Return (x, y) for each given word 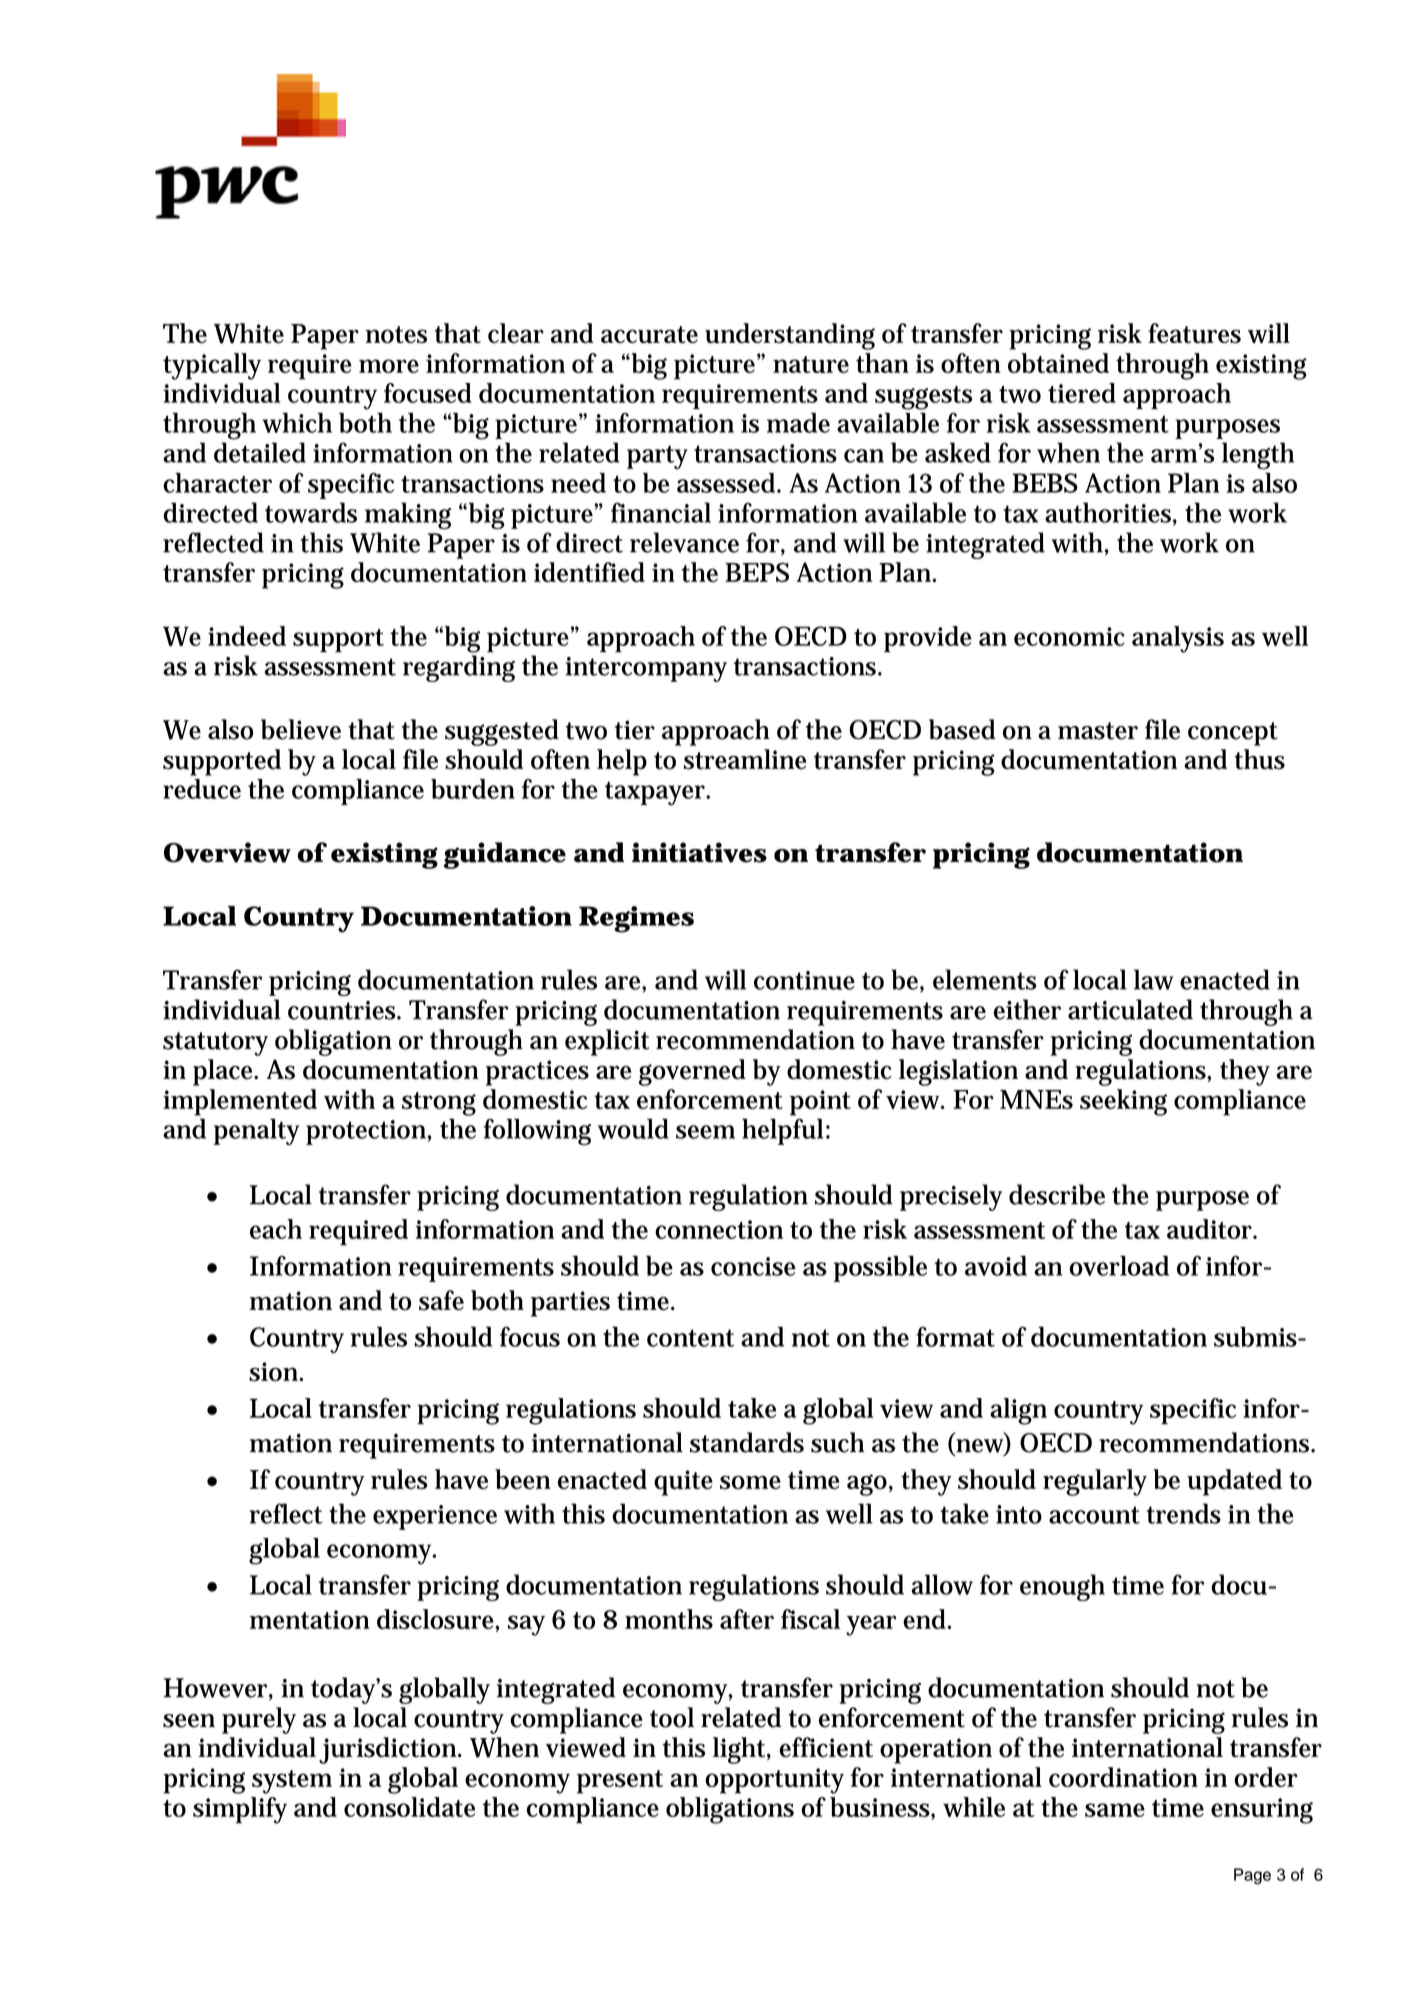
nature (811, 364)
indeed (247, 636)
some (750, 1482)
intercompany (646, 669)
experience (435, 1517)
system (292, 1782)
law (1153, 979)
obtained (1058, 363)
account (1094, 1515)
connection (719, 1229)
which (297, 423)
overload (1119, 1265)
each (276, 1229)
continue (804, 980)
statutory (215, 1044)
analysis (1178, 639)
